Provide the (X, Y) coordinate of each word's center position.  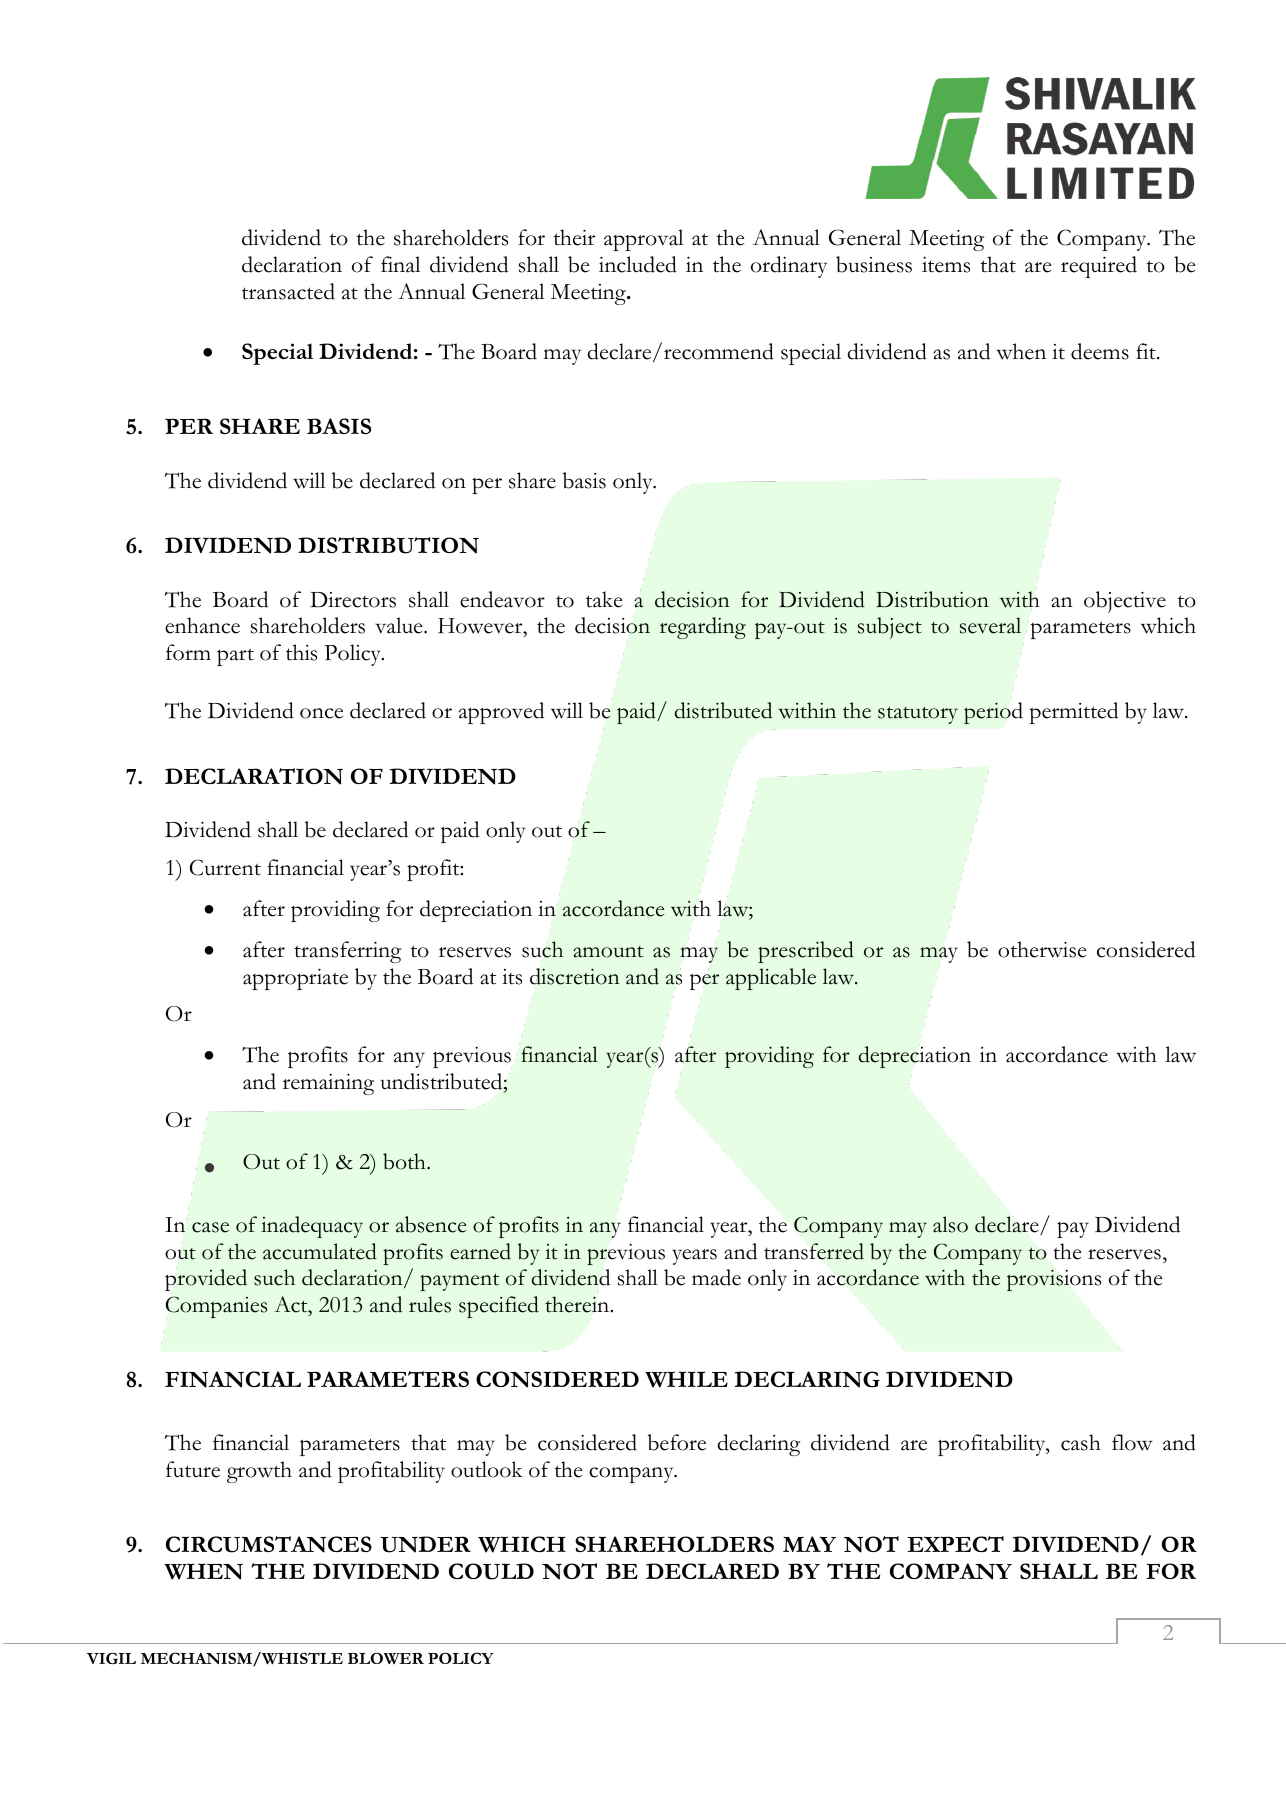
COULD (491, 1571)
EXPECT (955, 1544)
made (716, 1277)
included (638, 264)
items (946, 265)
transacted (288, 291)
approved (501, 713)
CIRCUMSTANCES (269, 1544)
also (950, 1224)
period (993, 713)
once (321, 713)
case (210, 1227)
